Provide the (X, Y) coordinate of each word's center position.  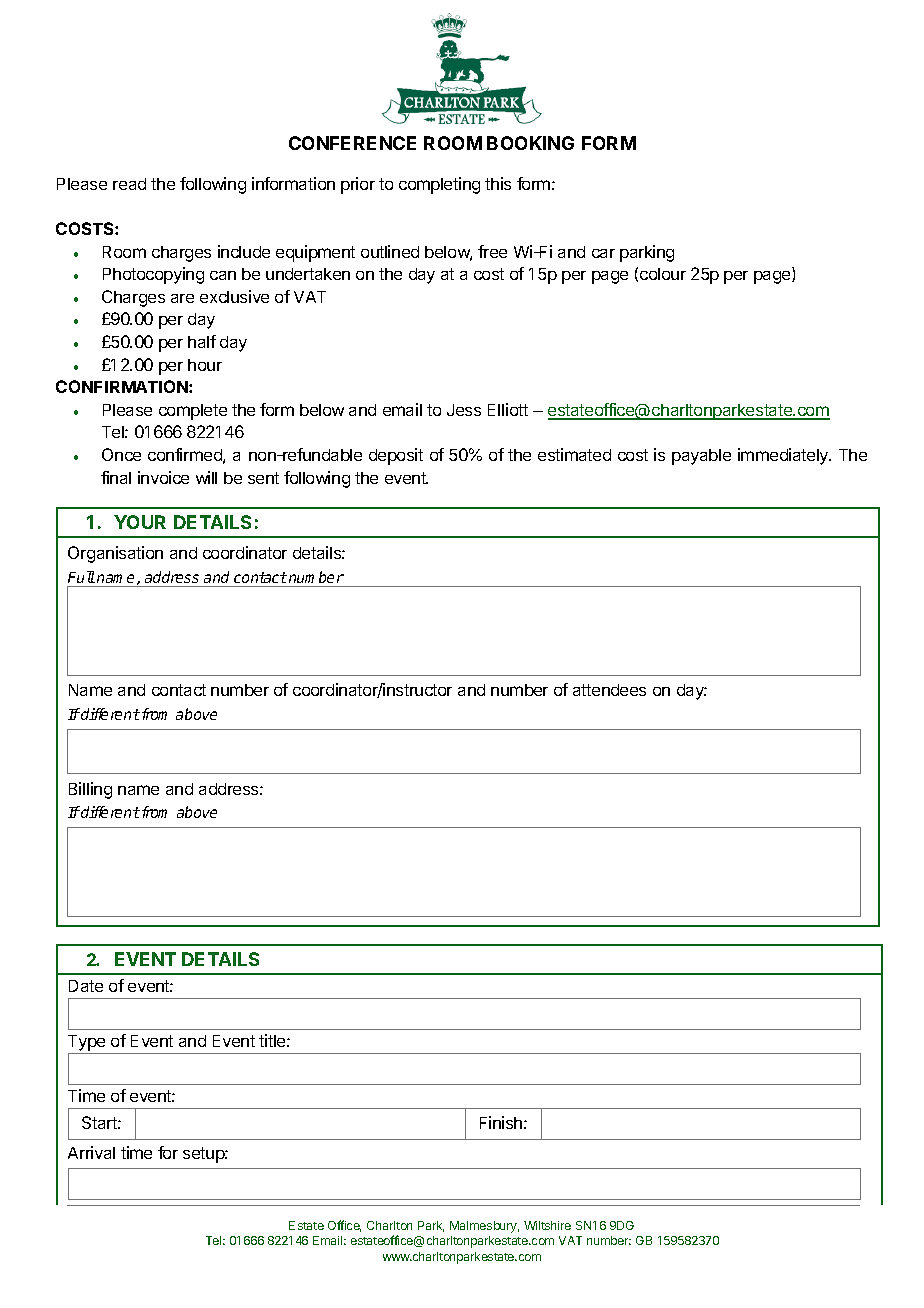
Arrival (91, 1152)
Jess (464, 410)
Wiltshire (547, 1225)
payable (701, 457)
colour (663, 274)
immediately (784, 456)
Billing (90, 790)
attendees (609, 690)
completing (439, 185)
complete (193, 412)
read (129, 184)
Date (86, 986)
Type (88, 1044)
